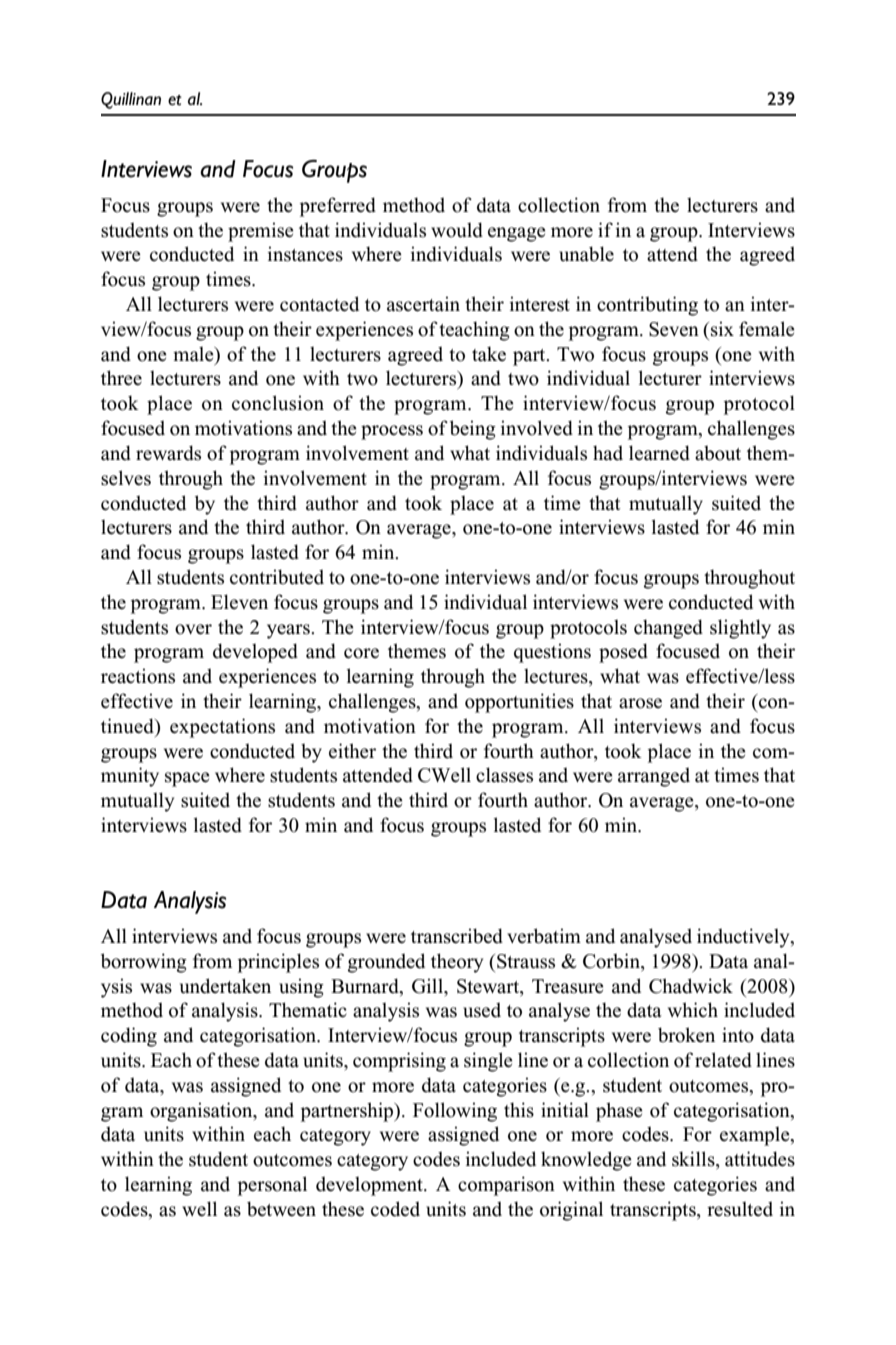 This image has height=1345, width=896. What do you see at coordinates (144, 963) in the image?
I see `borrowing` at bounding box center [144, 963].
